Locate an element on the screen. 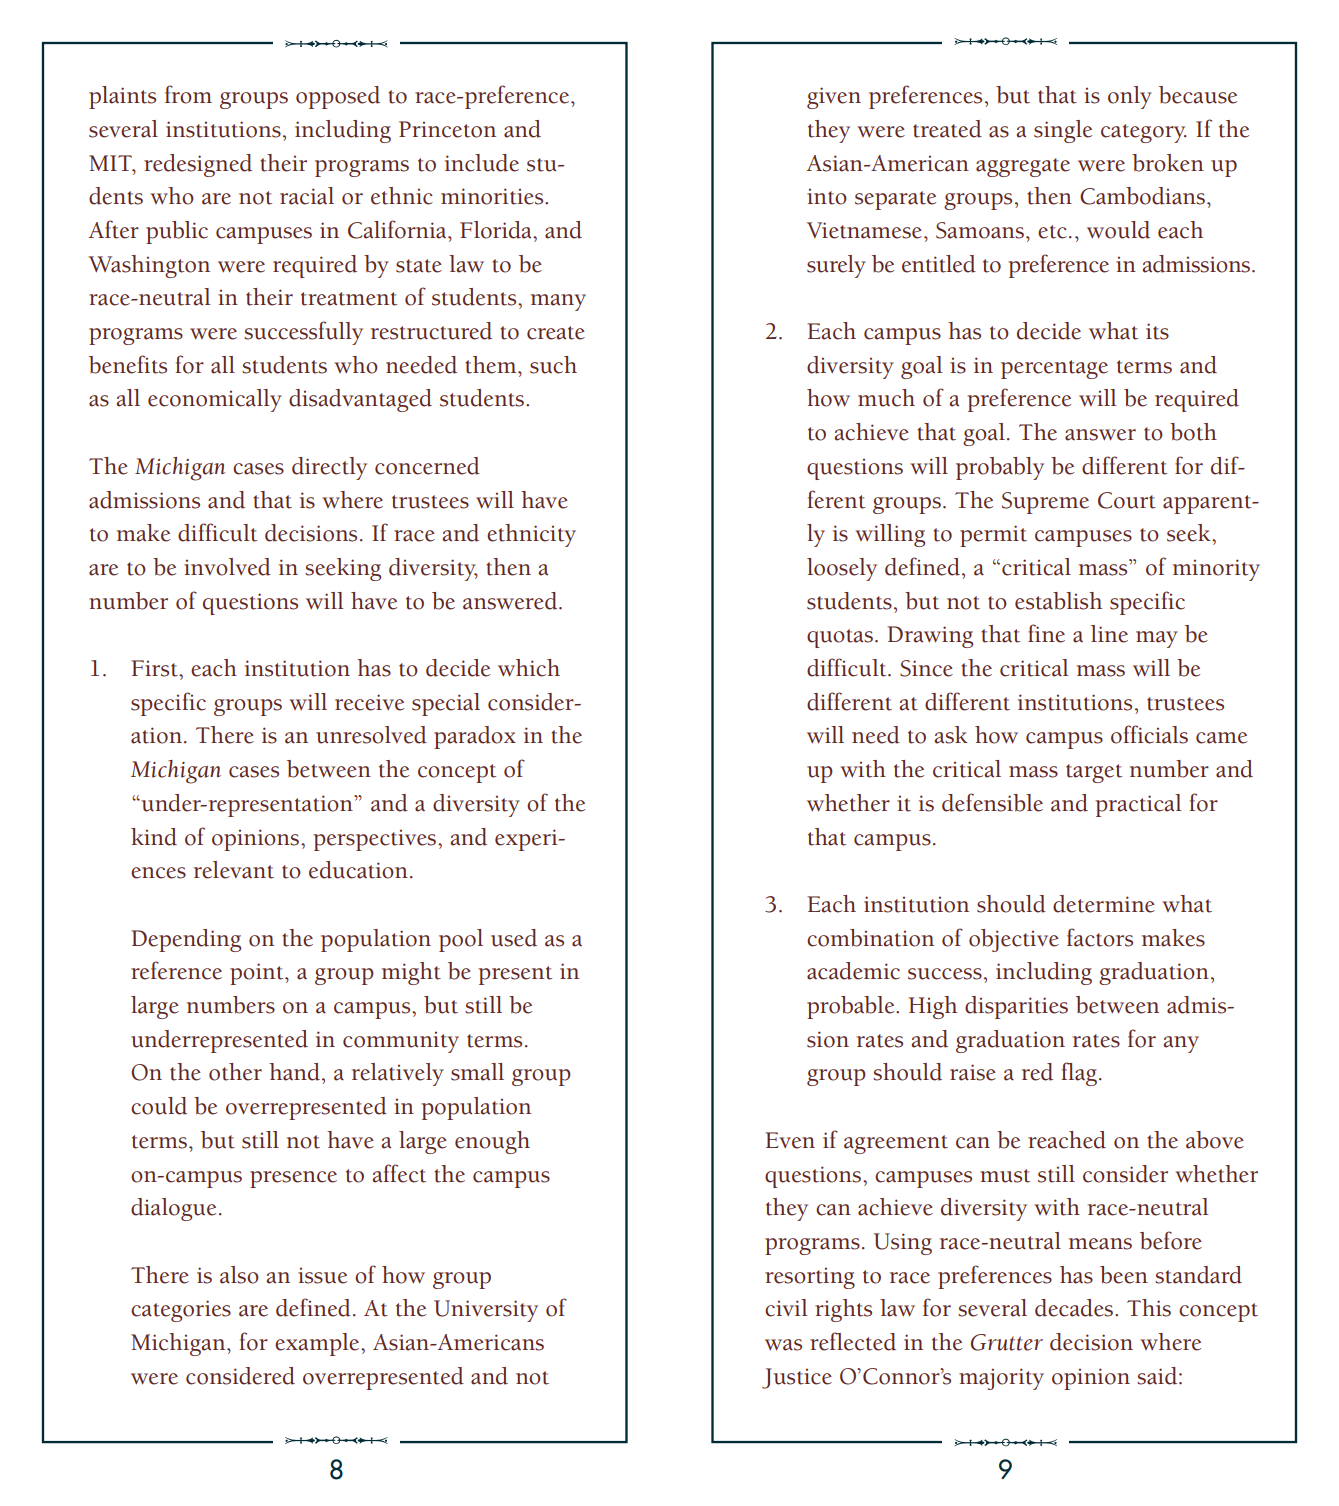 The image size is (1339, 1506). example is located at coordinates (318, 1344).
